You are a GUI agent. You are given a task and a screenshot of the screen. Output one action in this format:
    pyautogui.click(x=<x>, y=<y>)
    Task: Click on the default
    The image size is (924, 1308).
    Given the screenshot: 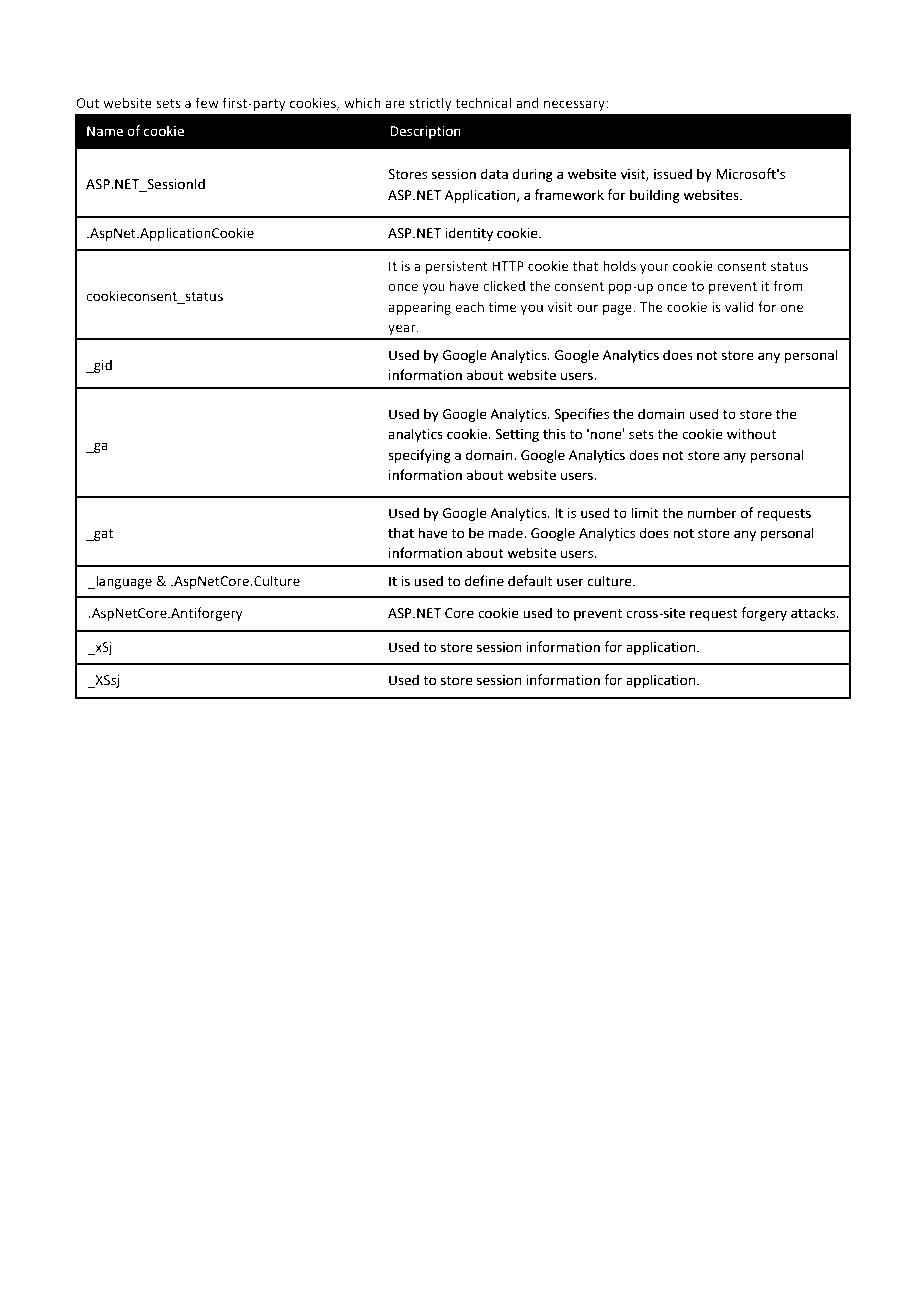 What is the action you would take?
    pyautogui.click(x=530, y=581)
